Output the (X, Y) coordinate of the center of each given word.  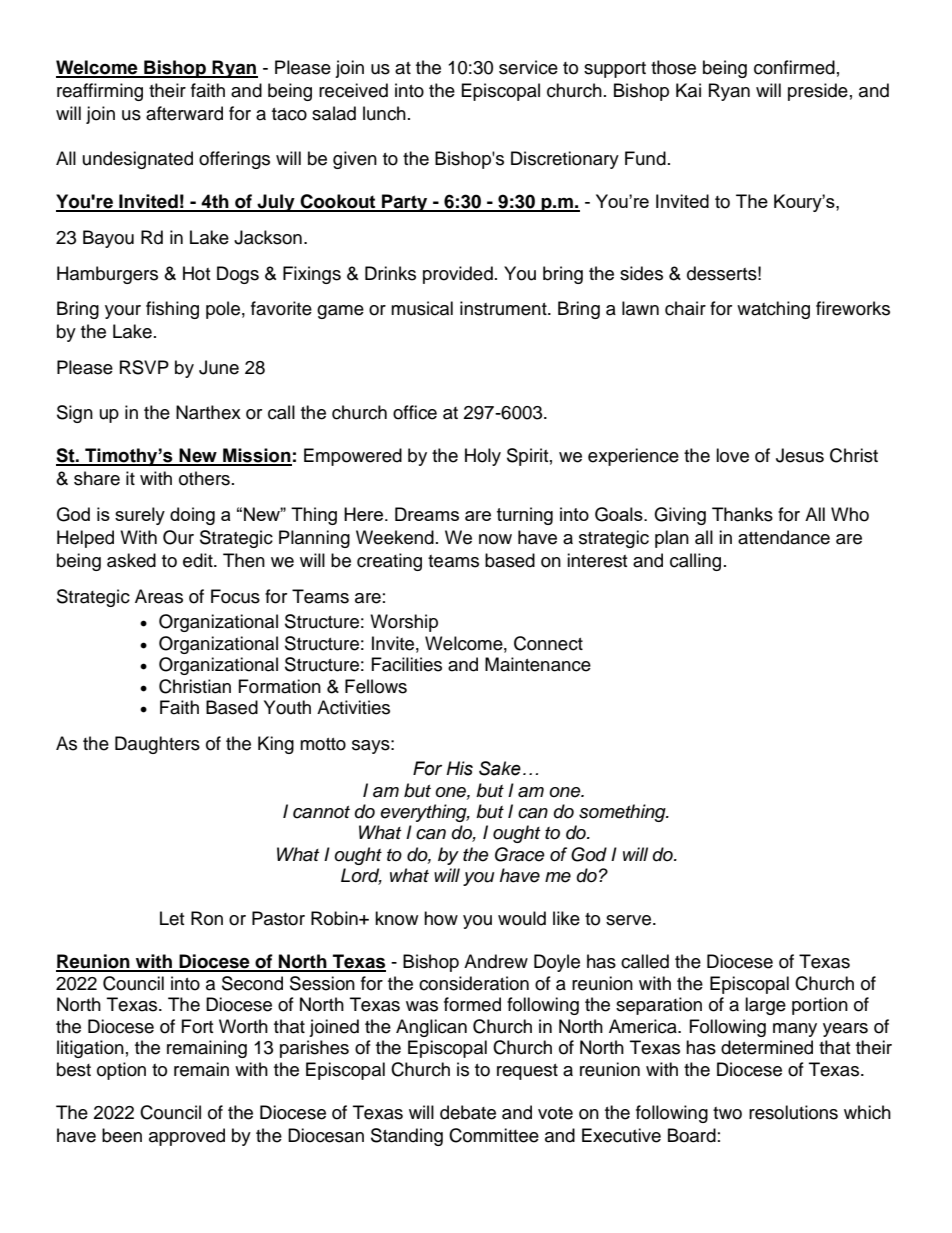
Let (172, 918)
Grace (520, 854)
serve (630, 920)
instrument (504, 308)
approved (187, 1137)
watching (773, 310)
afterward (184, 113)
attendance (784, 537)
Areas (159, 596)
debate (468, 1112)
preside (818, 92)
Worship (404, 623)
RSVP (144, 367)
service (528, 67)
